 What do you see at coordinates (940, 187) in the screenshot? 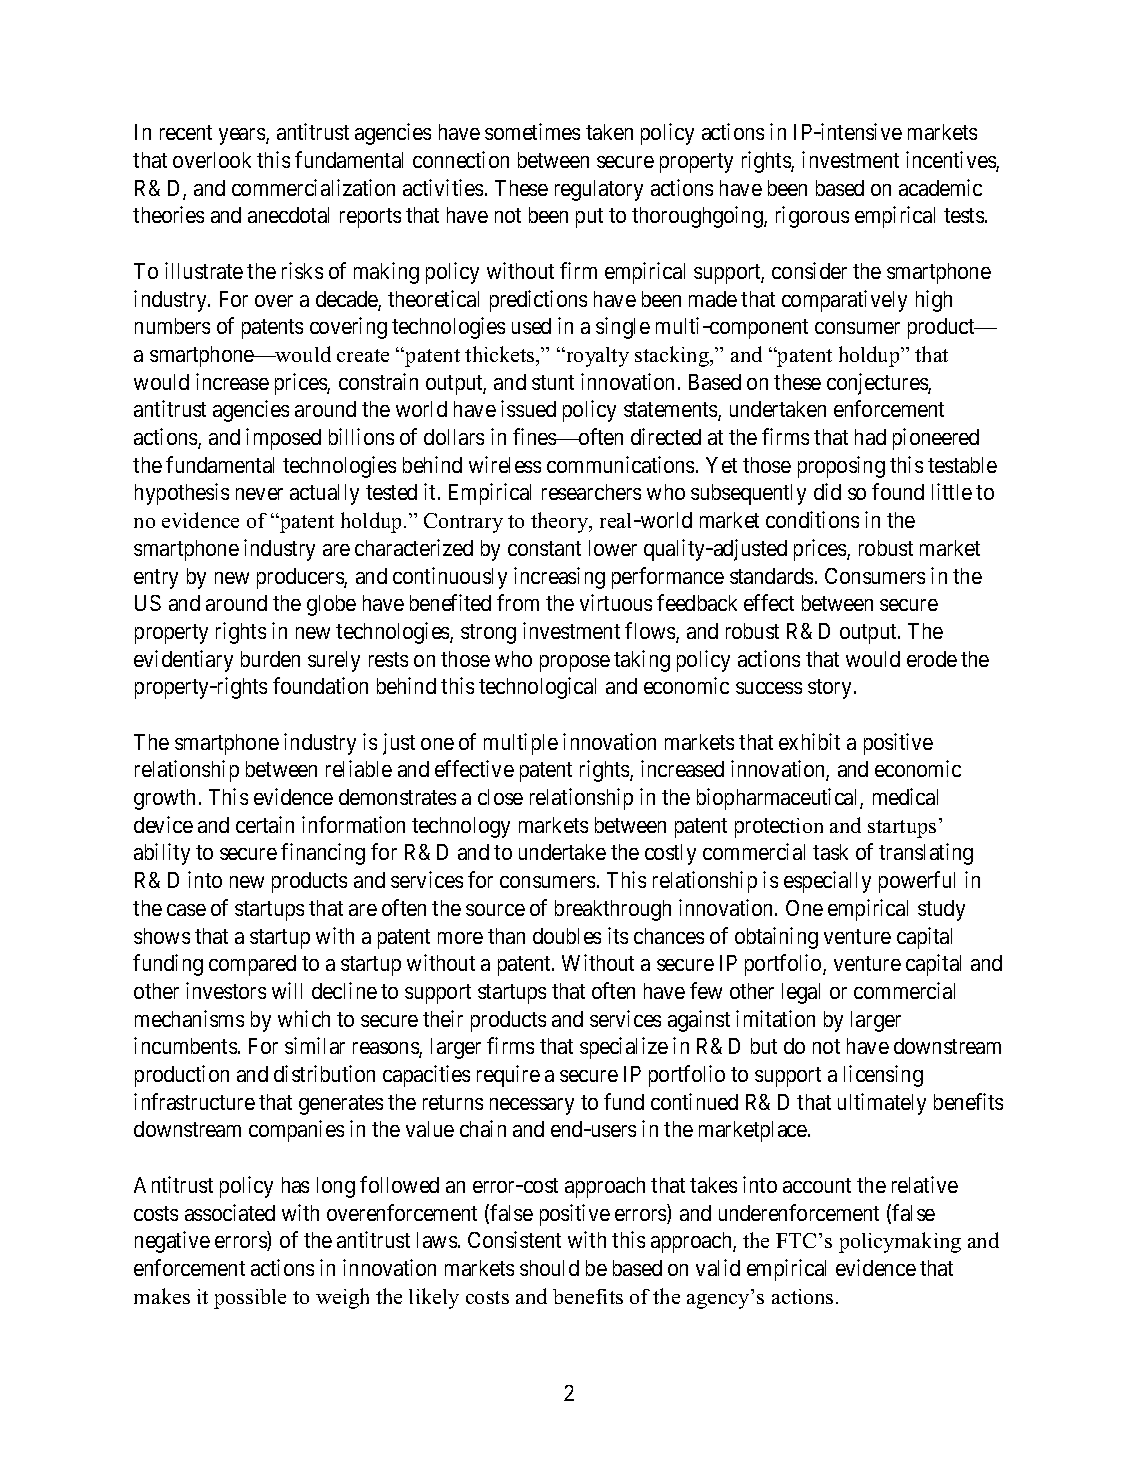
I see `academic` at bounding box center [940, 187].
